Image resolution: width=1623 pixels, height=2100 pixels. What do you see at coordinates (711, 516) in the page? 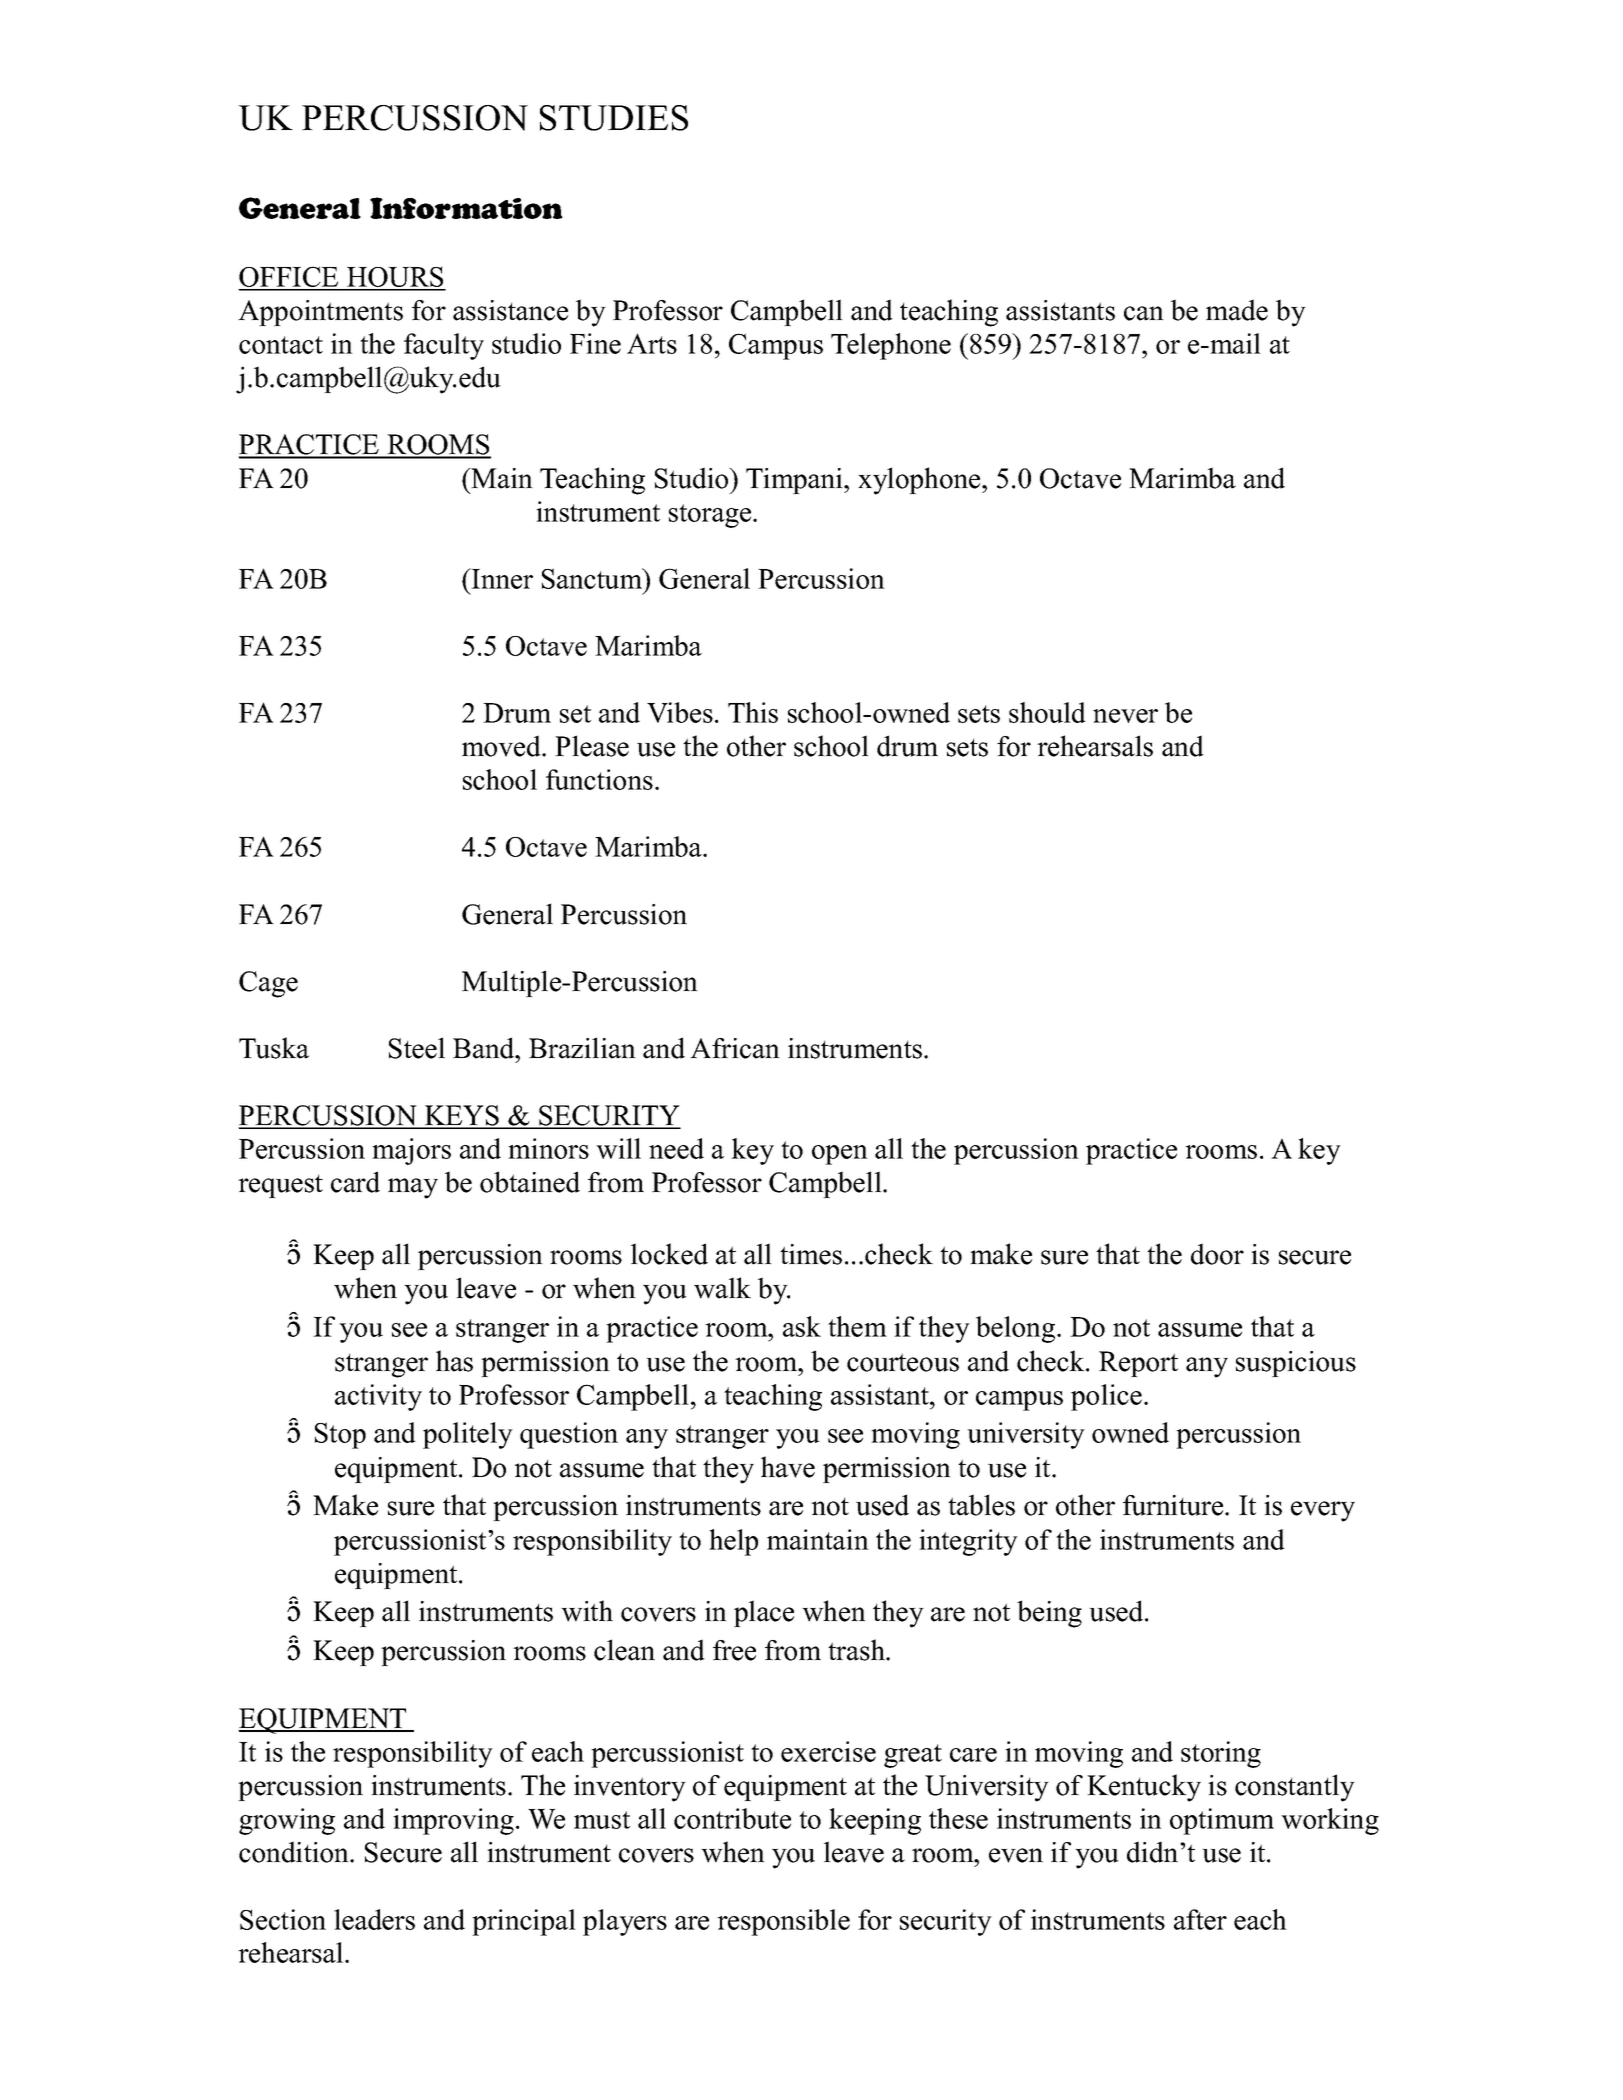
I see `storage` at bounding box center [711, 516].
